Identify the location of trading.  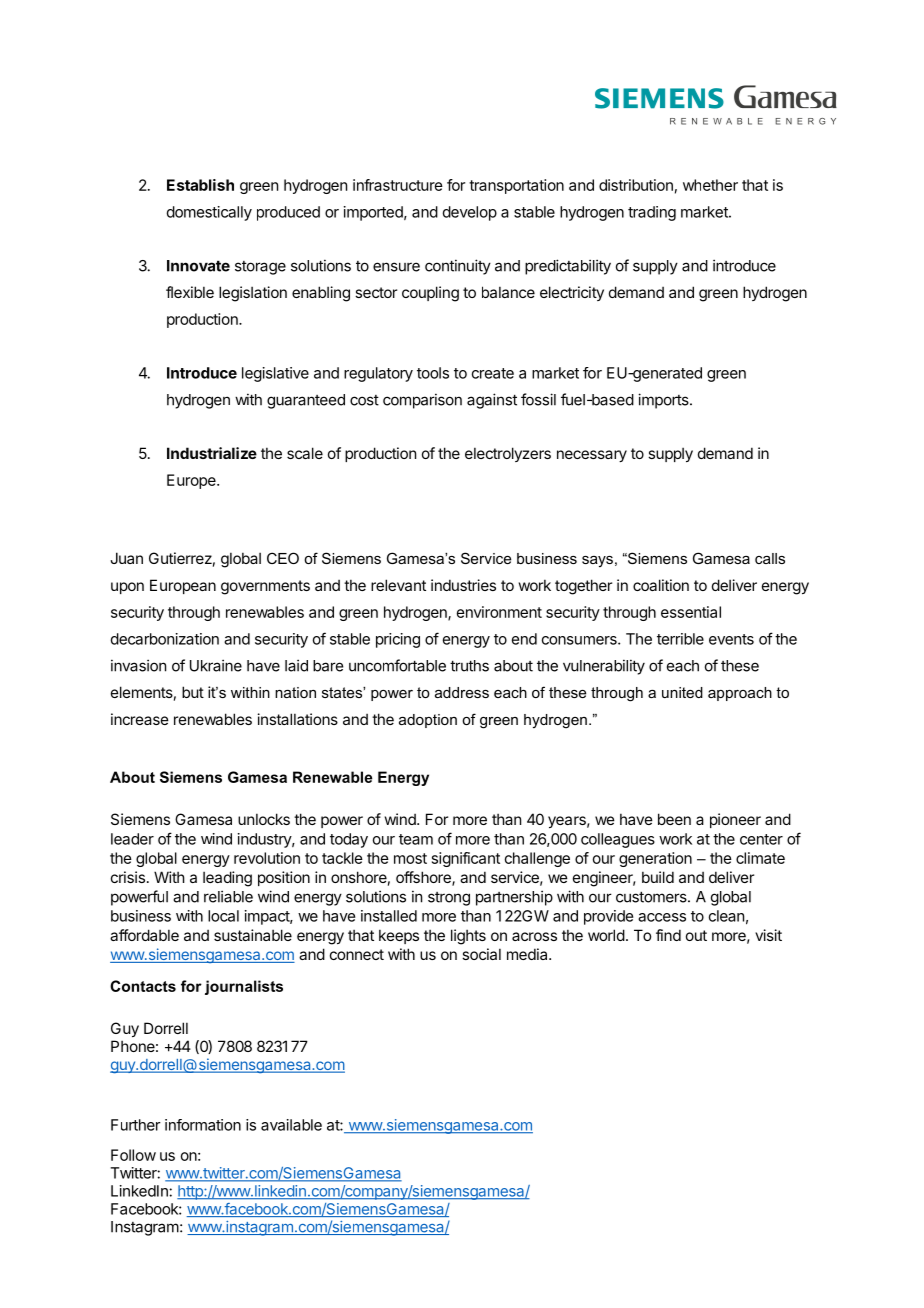
(652, 213).
